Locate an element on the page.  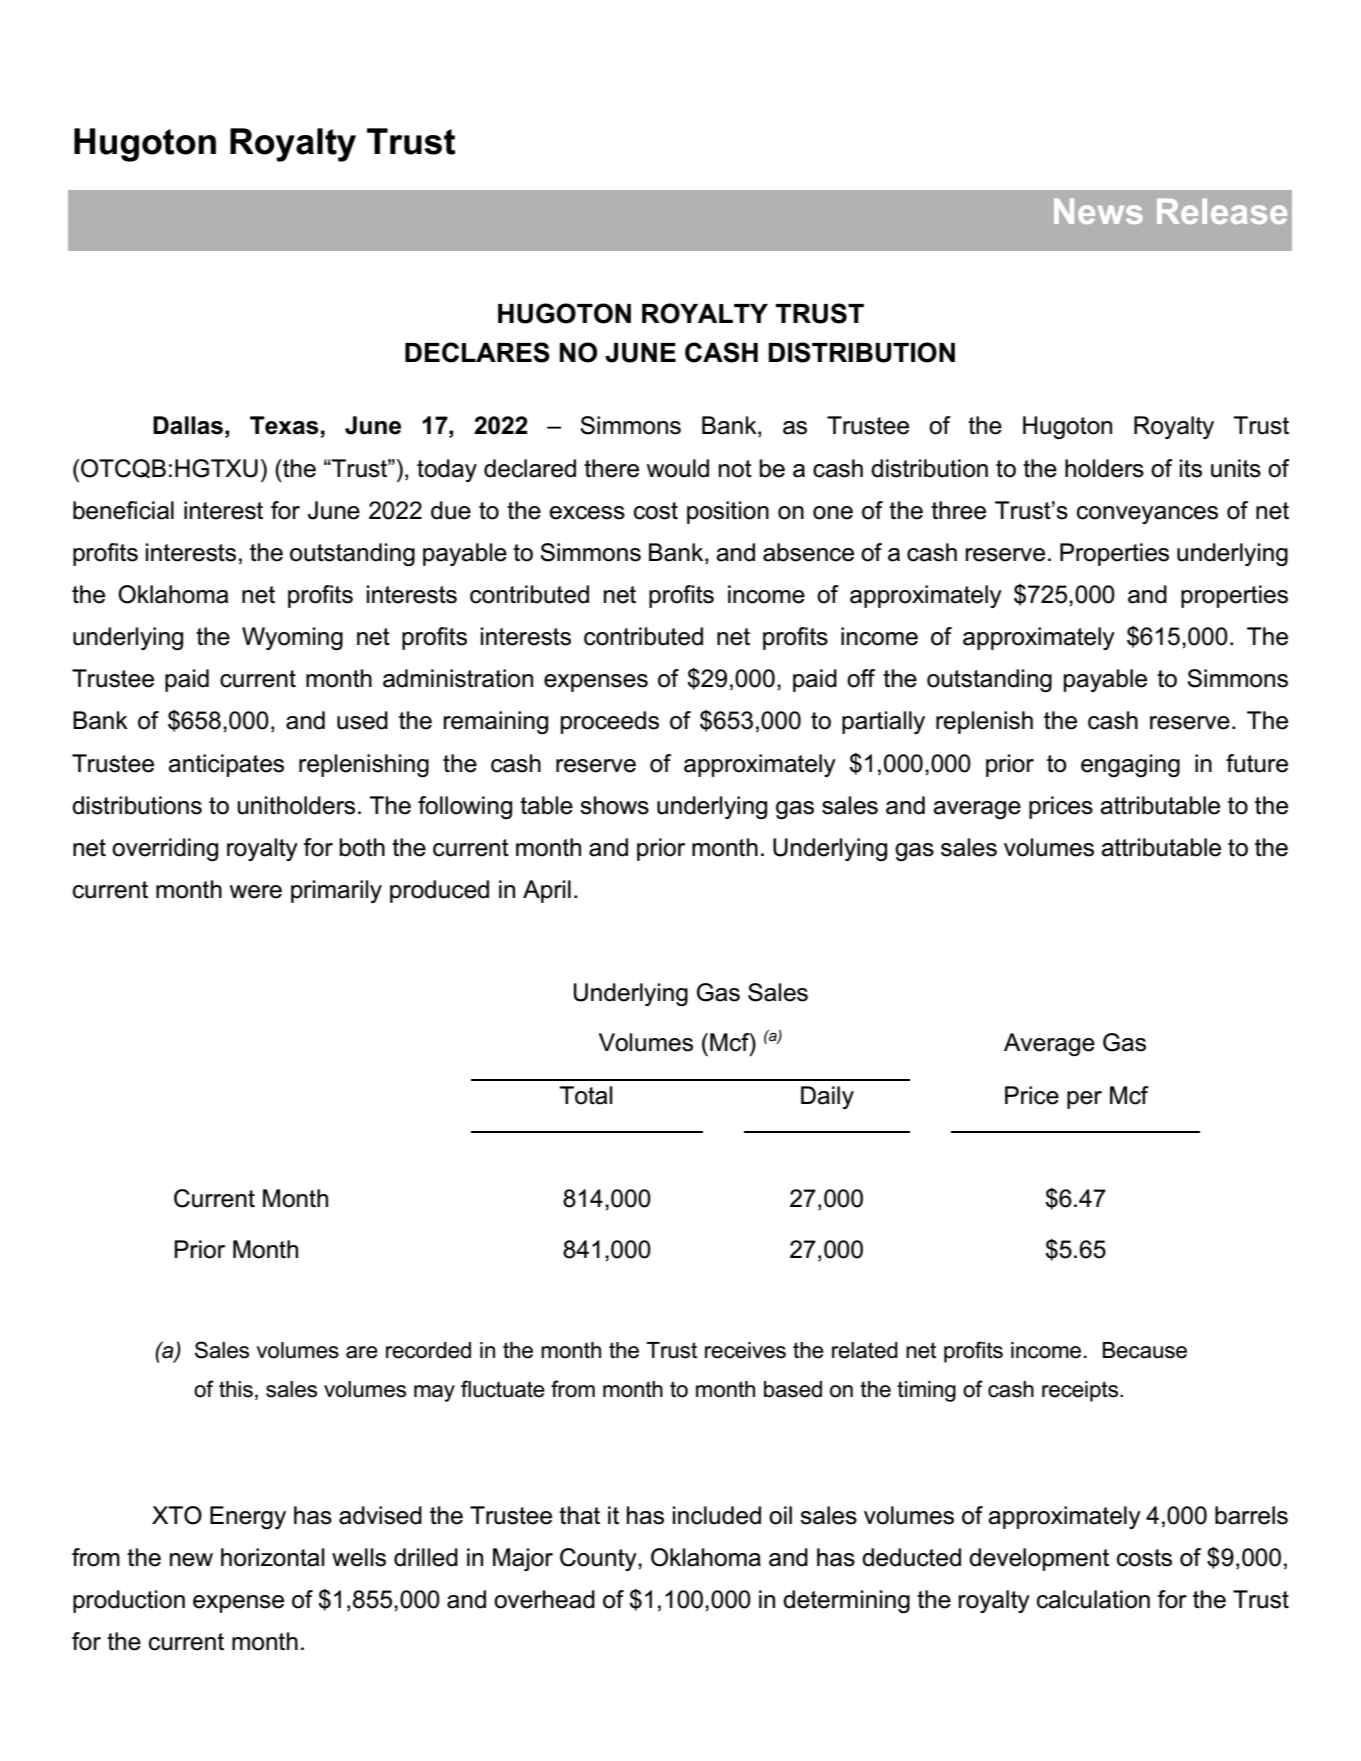
horizontal is located at coordinates (273, 1557).
